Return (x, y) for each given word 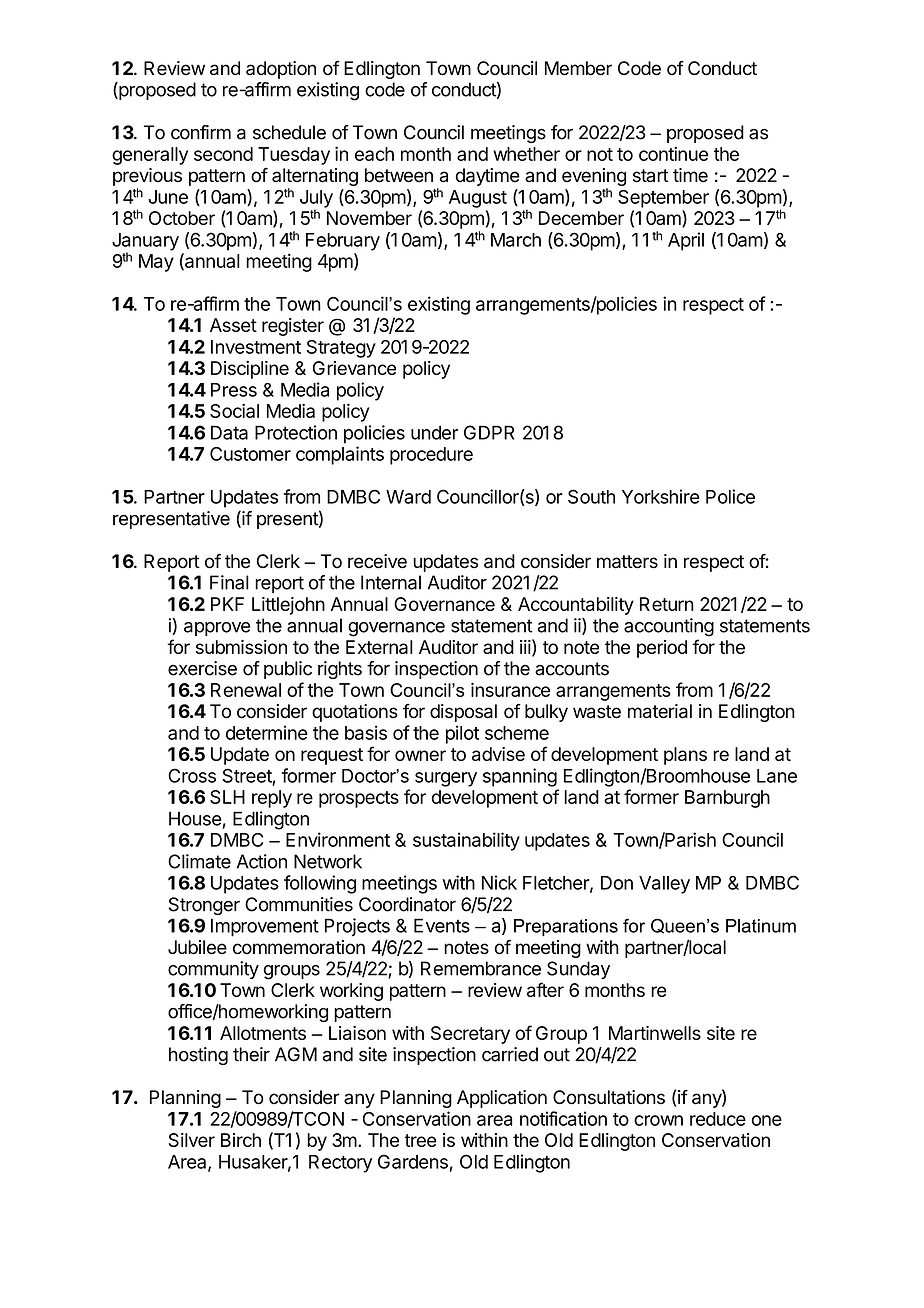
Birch (241, 1140)
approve (217, 629)
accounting (669, 627)
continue (673, 153)
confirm (201, 132)
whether (526, 154)
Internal (391, 582)
